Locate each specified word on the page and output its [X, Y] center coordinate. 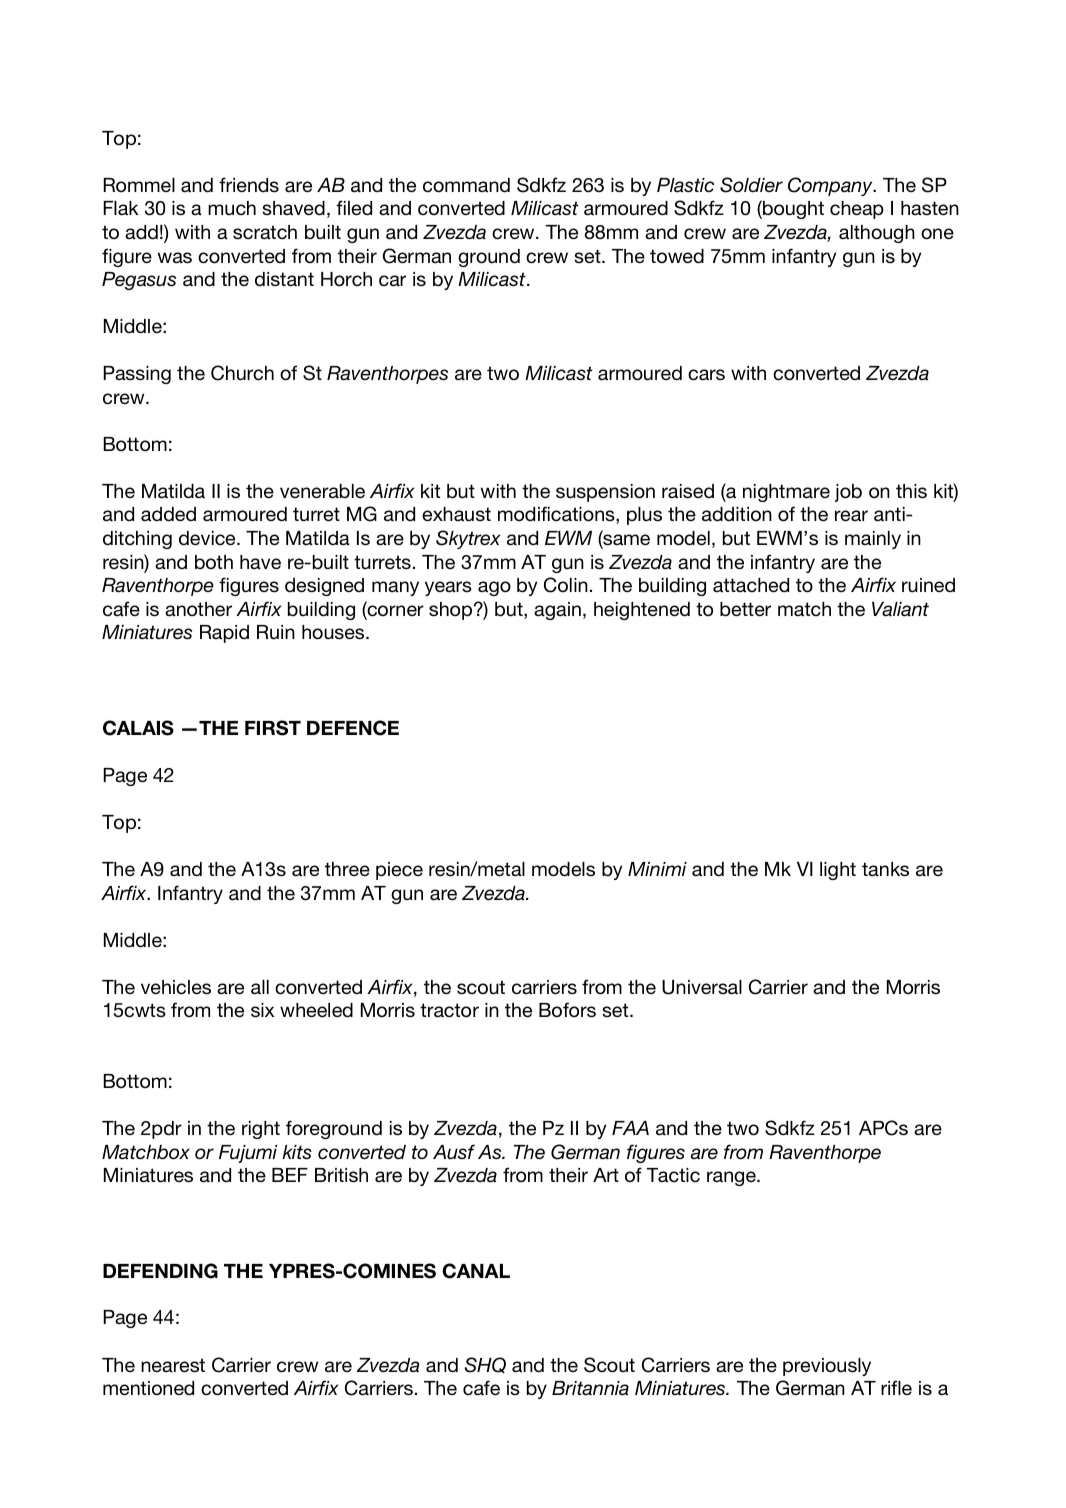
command [466, 185]
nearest [173, 1365]
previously [827, 1367]
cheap [857, 210]
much [232, 208]
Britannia [590, 1388]
